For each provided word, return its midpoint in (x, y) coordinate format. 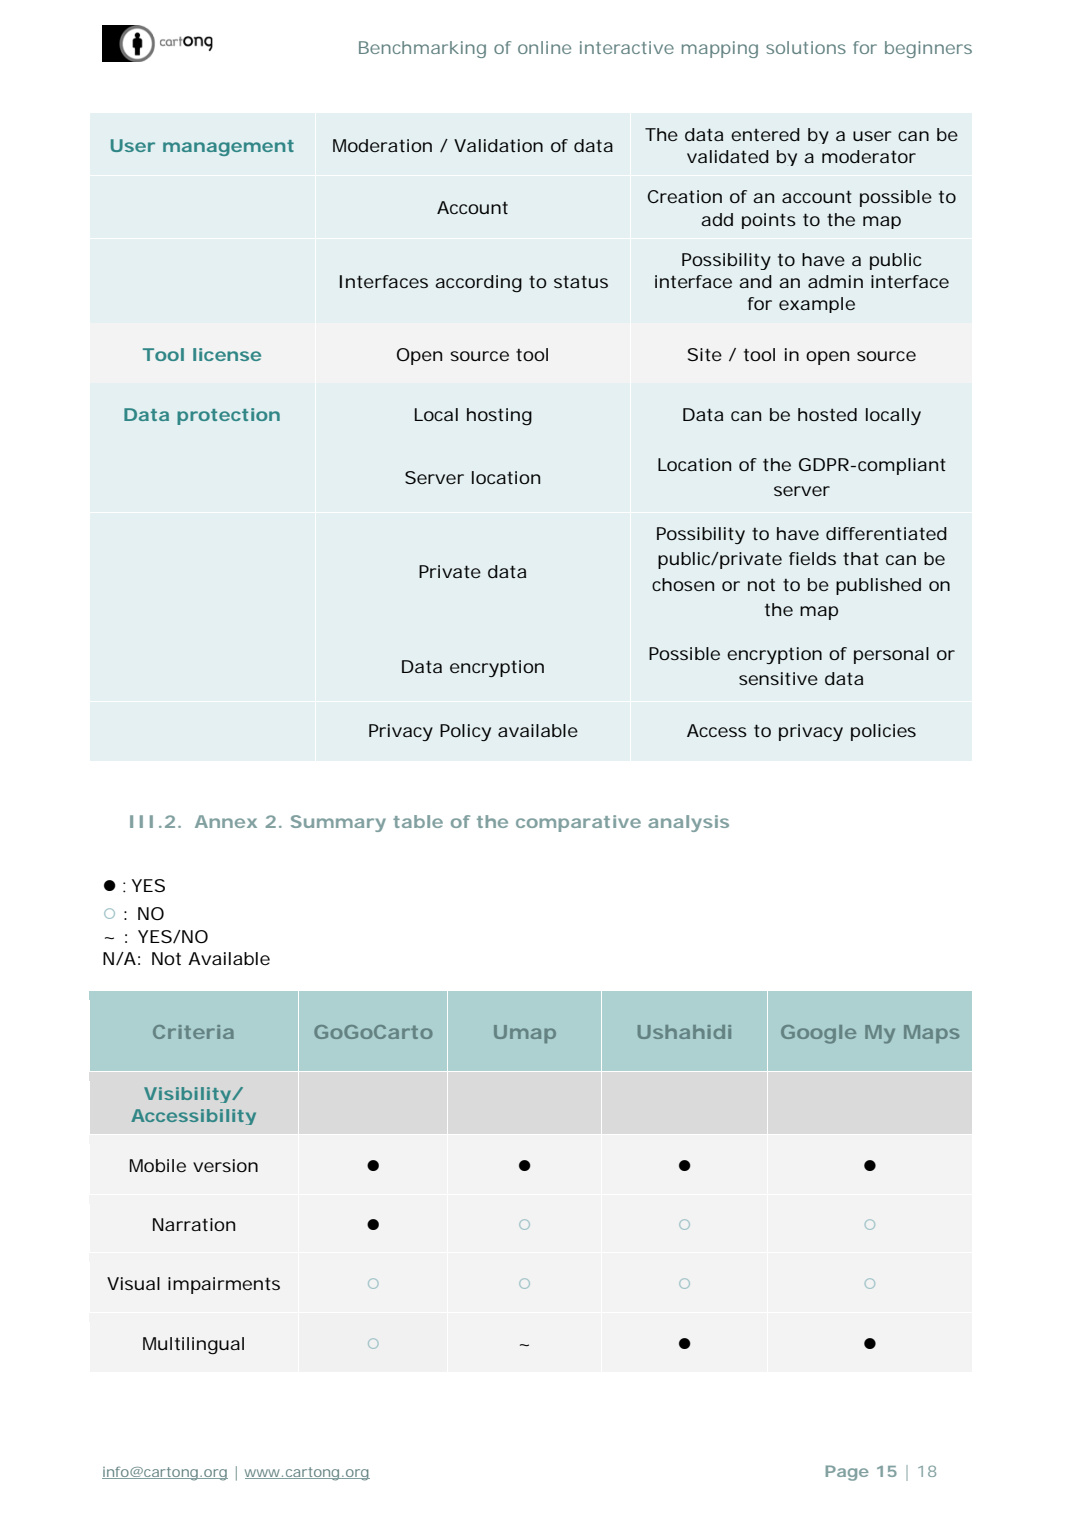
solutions (806, 47)
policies (883, 732)
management (228, 148)
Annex (226, 821)
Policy (465, 732)
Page (847, 1473)
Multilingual (193, 1346)
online (544, 47)
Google (818, 1034)
